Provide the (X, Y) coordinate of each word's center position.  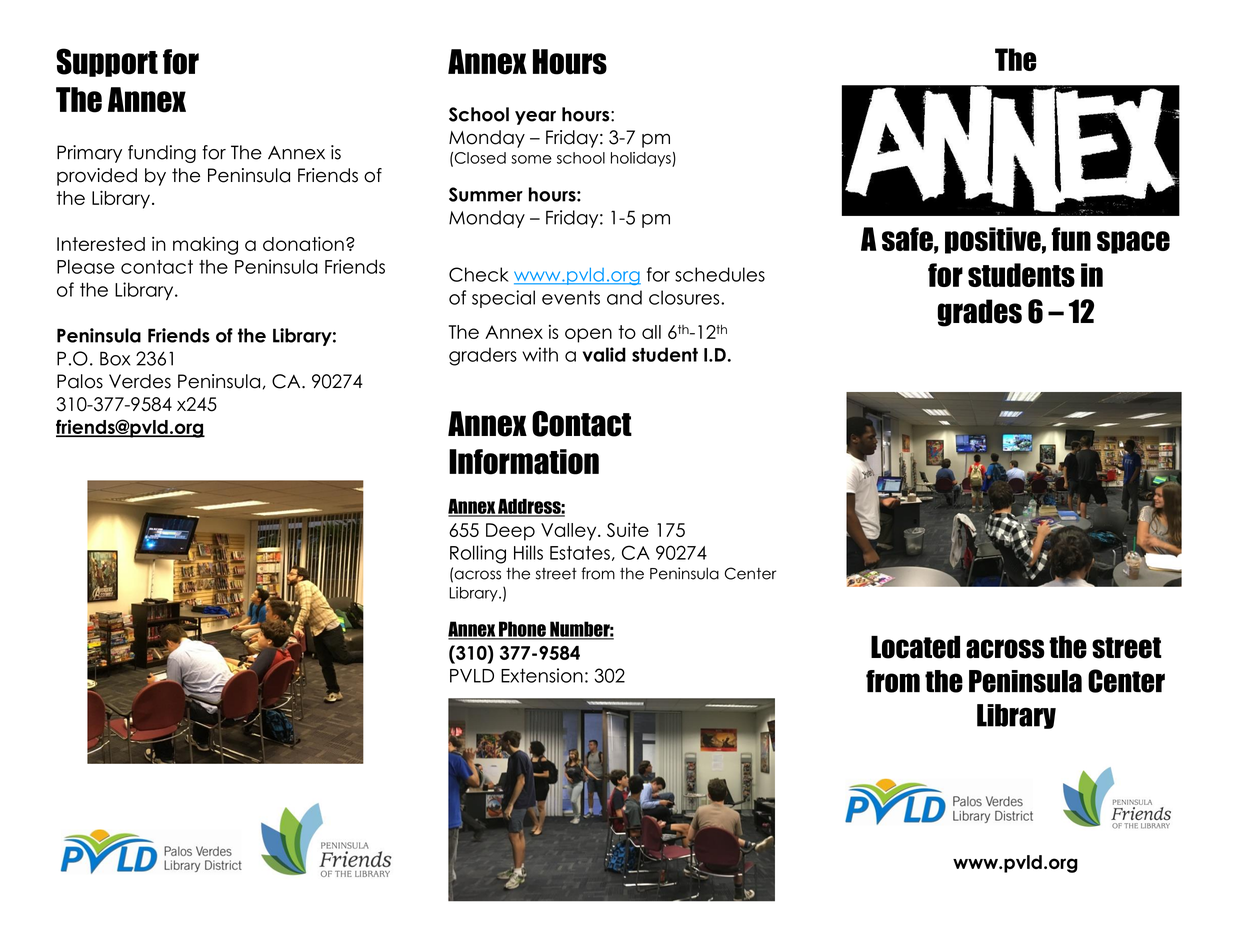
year (535, 118)
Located (915, 647)
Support (107, 62)
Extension (542, 675)
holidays (642, 159)
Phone (522, 630)
